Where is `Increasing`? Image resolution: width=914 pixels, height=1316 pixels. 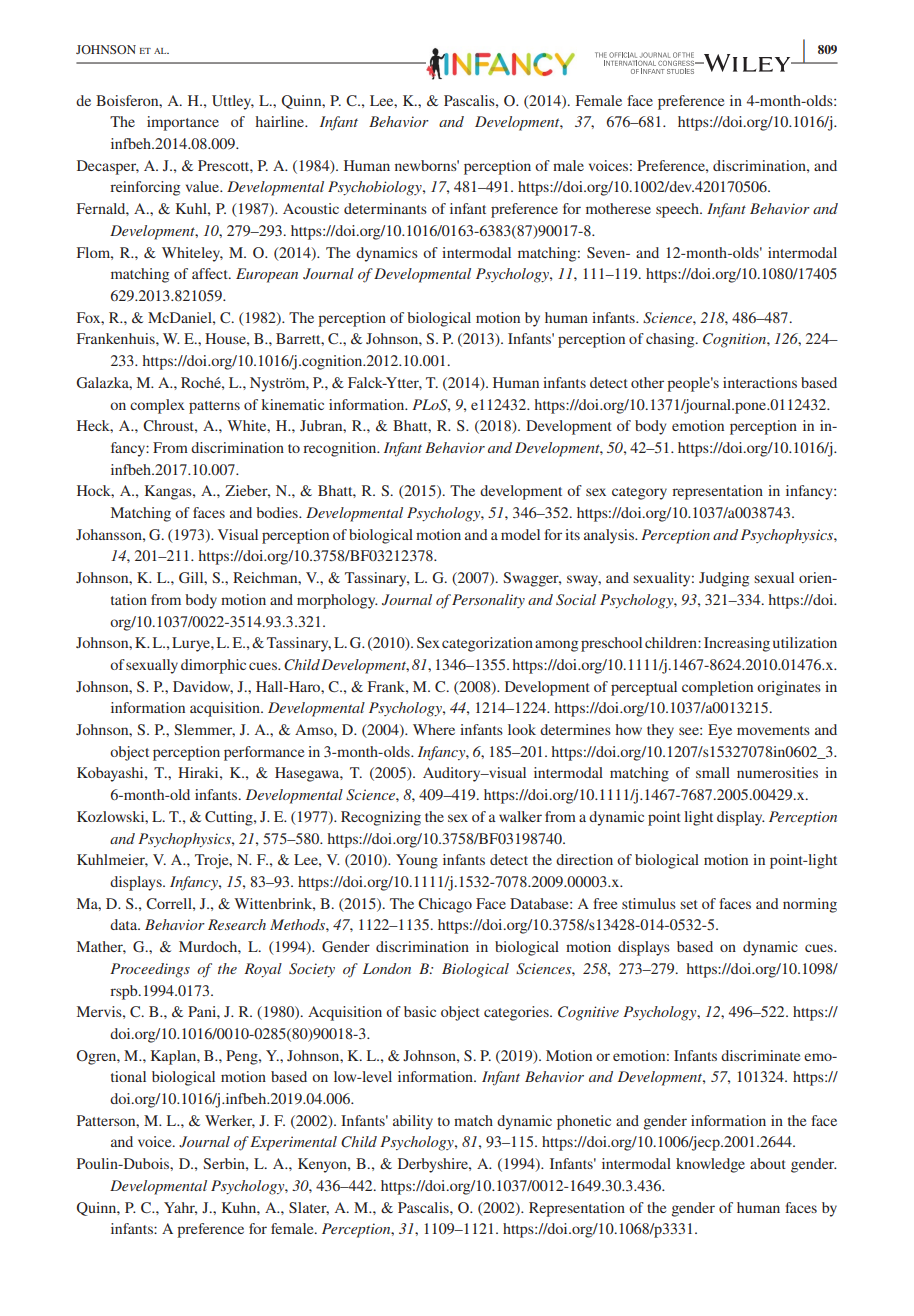 Increasing is located at coordinates (737, 644).
